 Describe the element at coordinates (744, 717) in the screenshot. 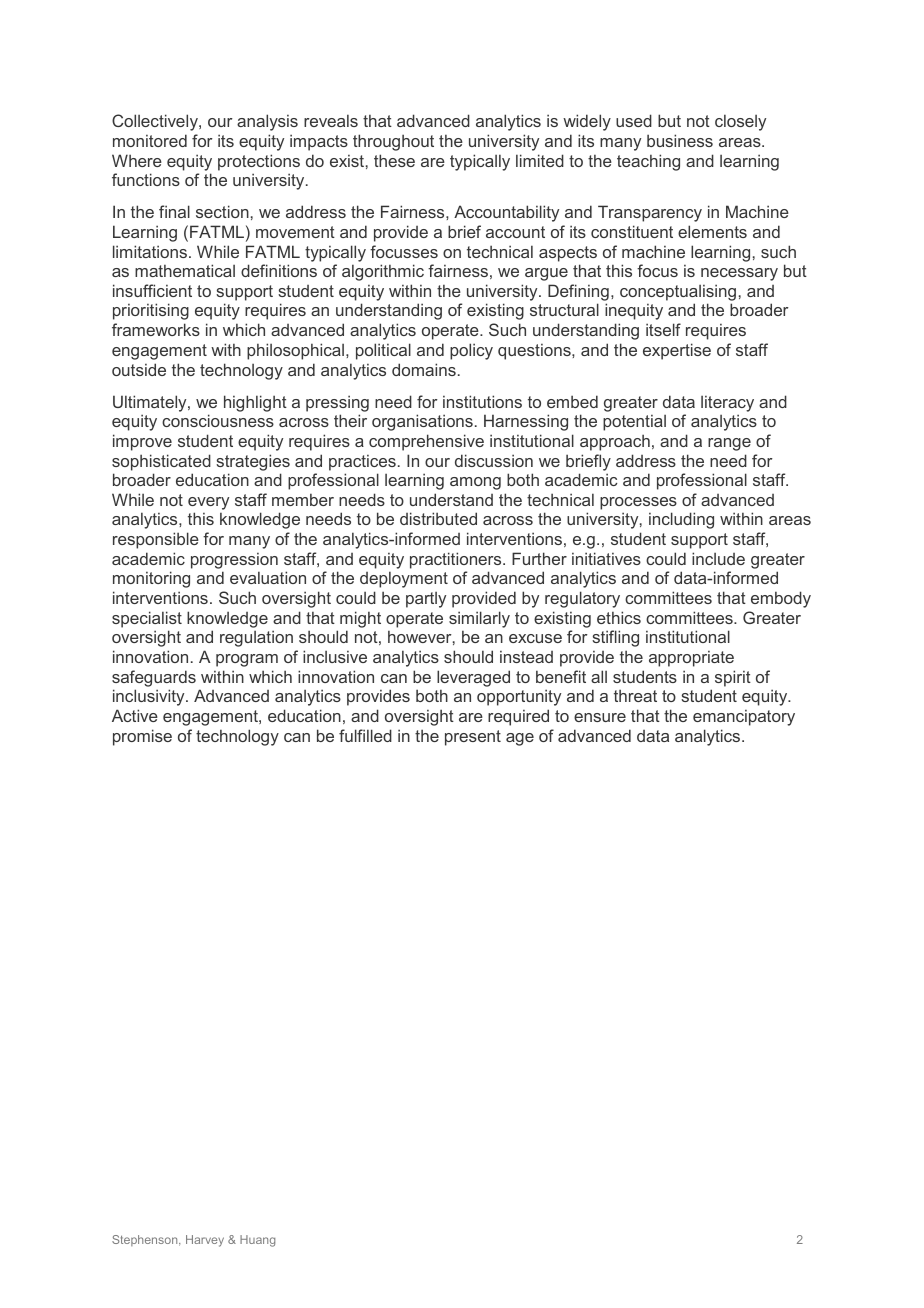

I see `emancipatory` at that location.
